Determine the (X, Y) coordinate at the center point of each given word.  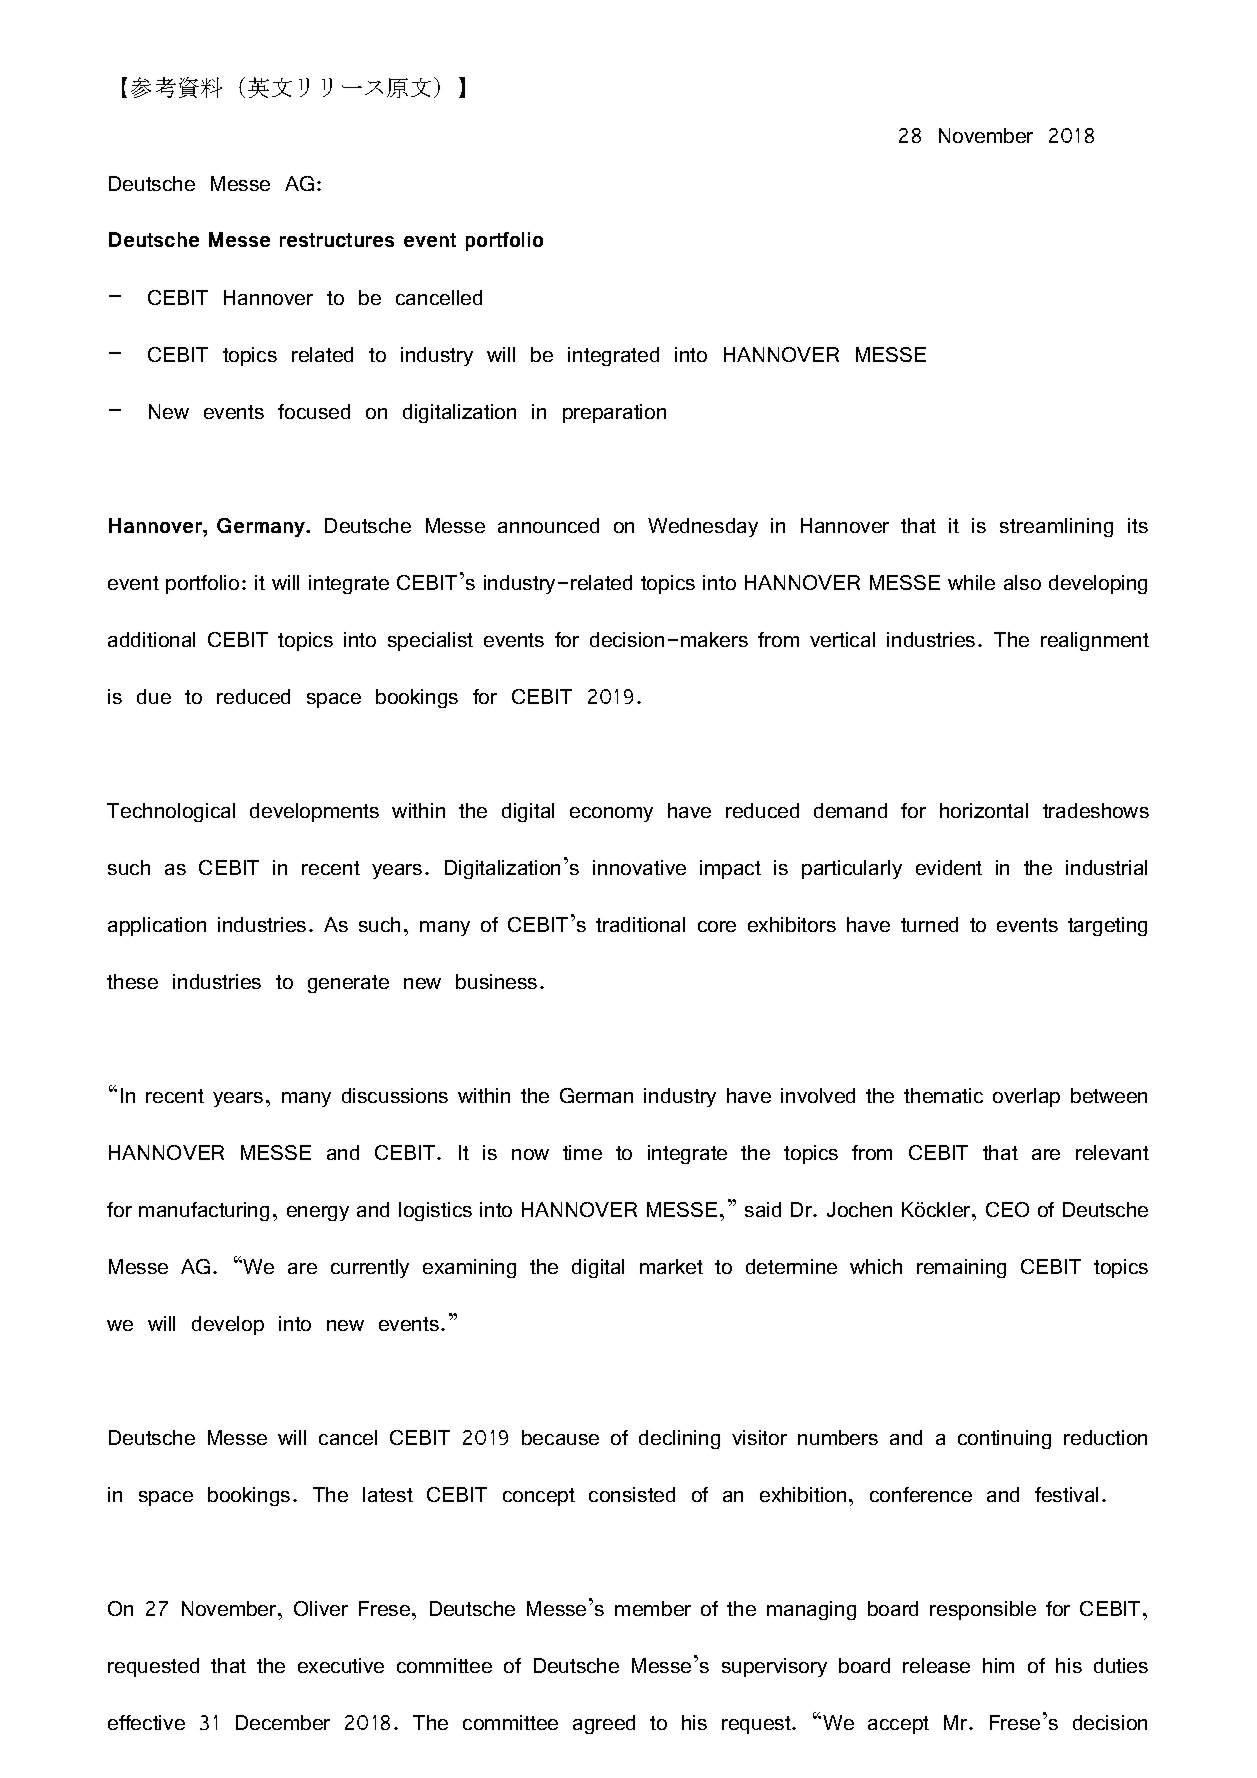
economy (611, 814)
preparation (614, 413)
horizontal (984, 810)
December (283, 1722)
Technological (171, 812)
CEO (1007, 1209)
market (671, 1266)
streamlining (1056, 527)
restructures (337, 240)
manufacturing (204, 1211)
